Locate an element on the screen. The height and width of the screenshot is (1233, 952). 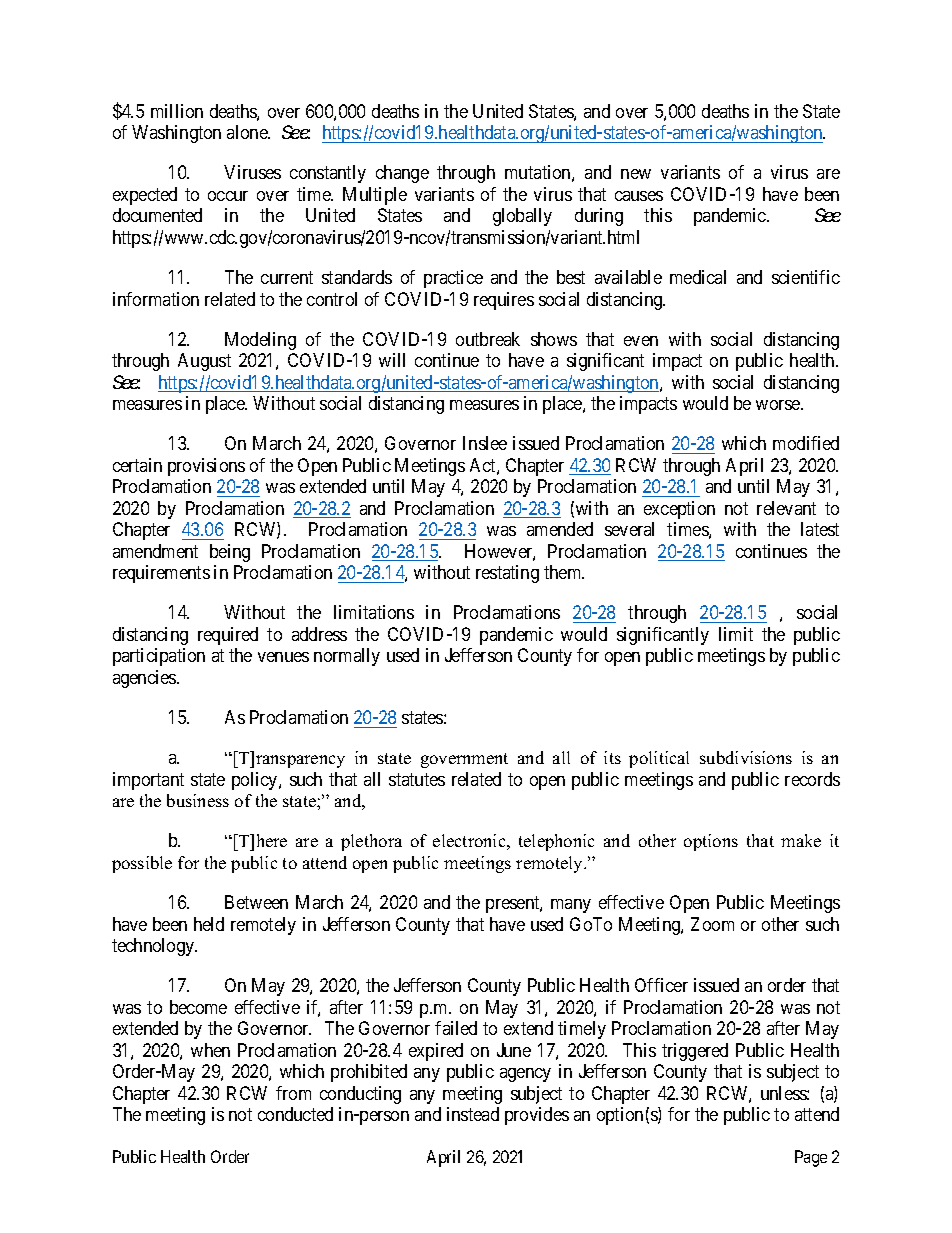
Page is located at coordinates (811, 1158).
